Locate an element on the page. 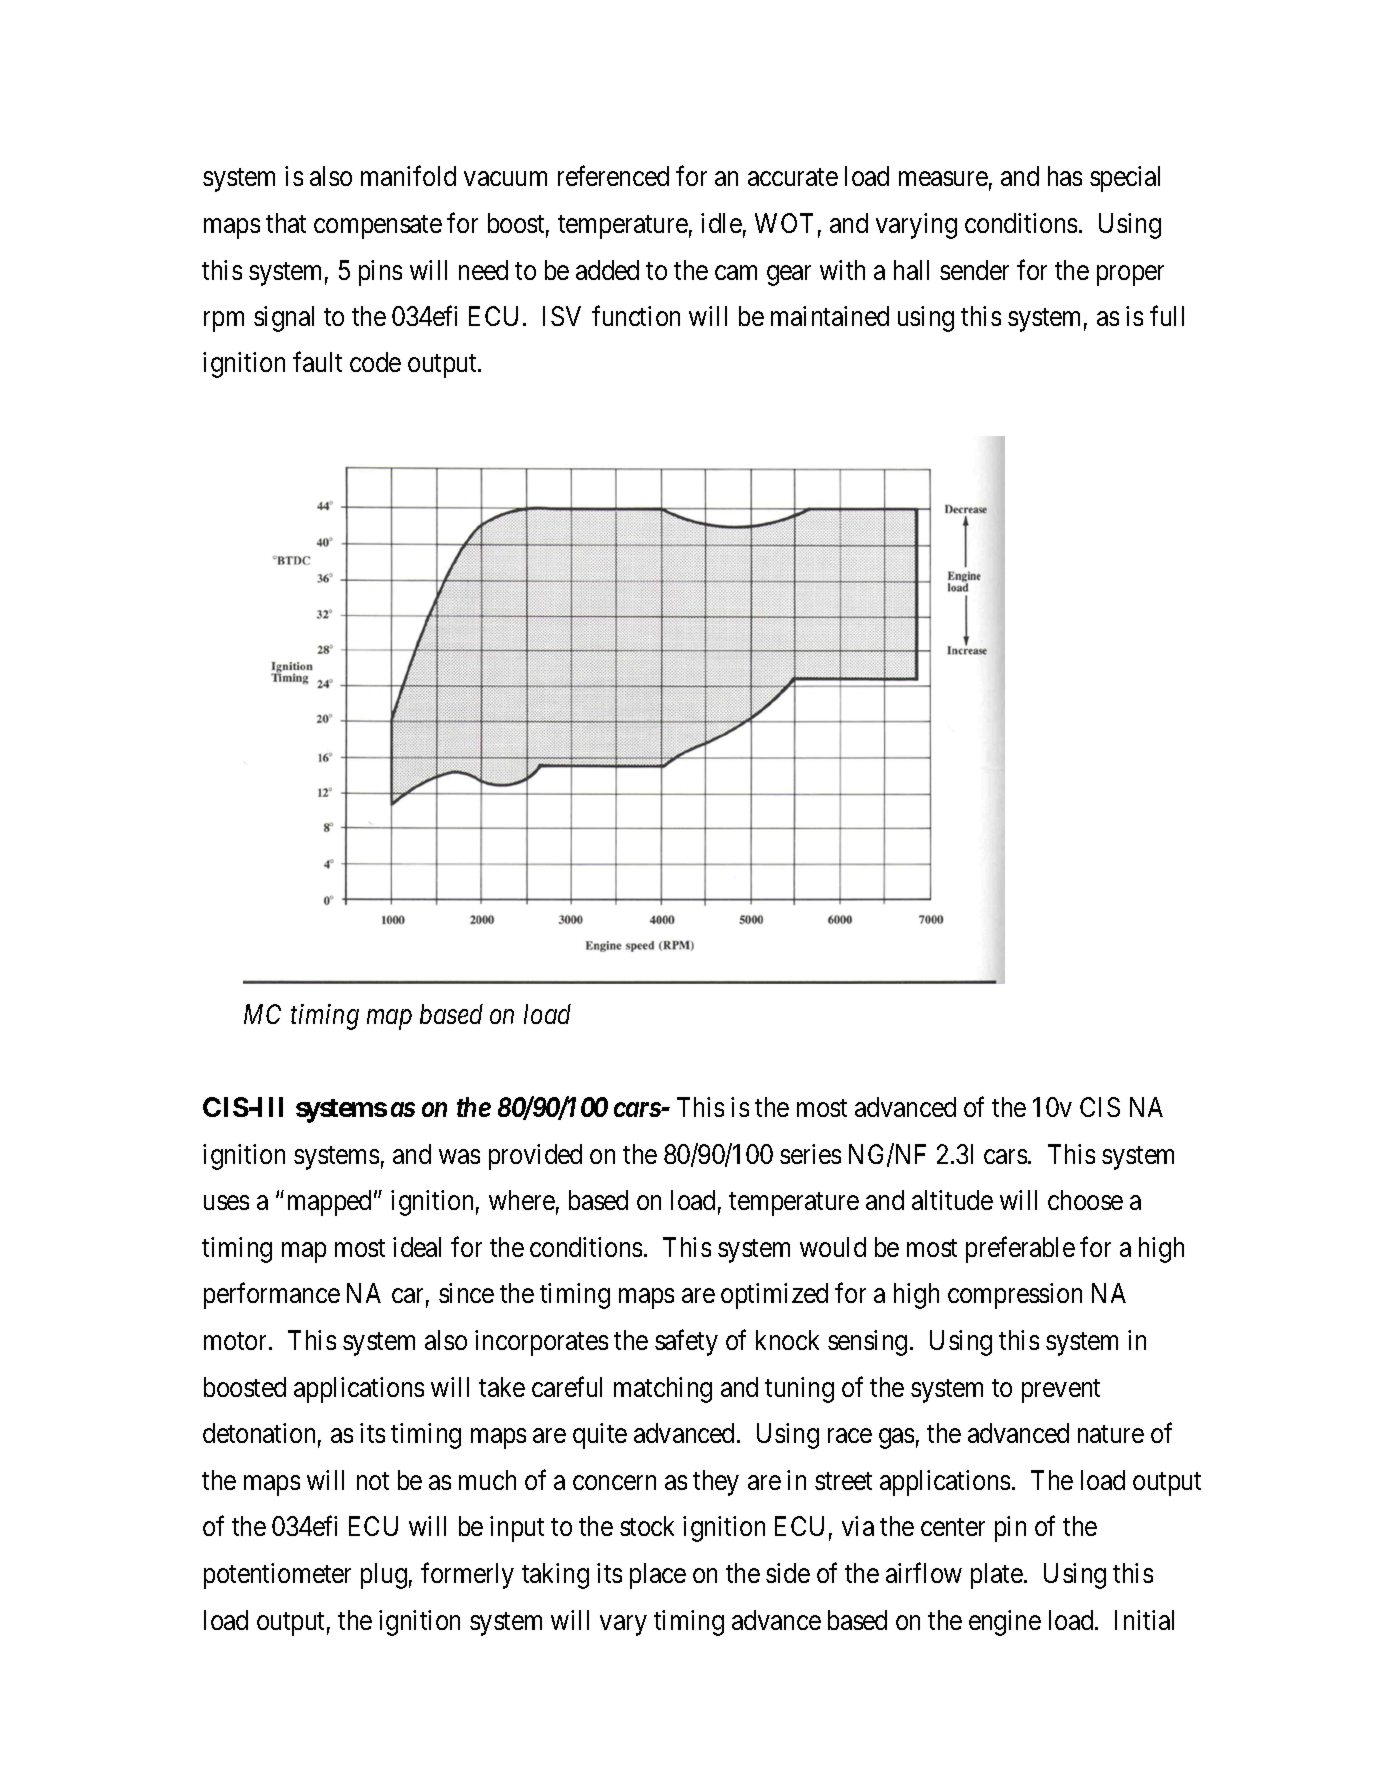 The image size is (1377, 1782). has is located at coordinates (1065, 176).
